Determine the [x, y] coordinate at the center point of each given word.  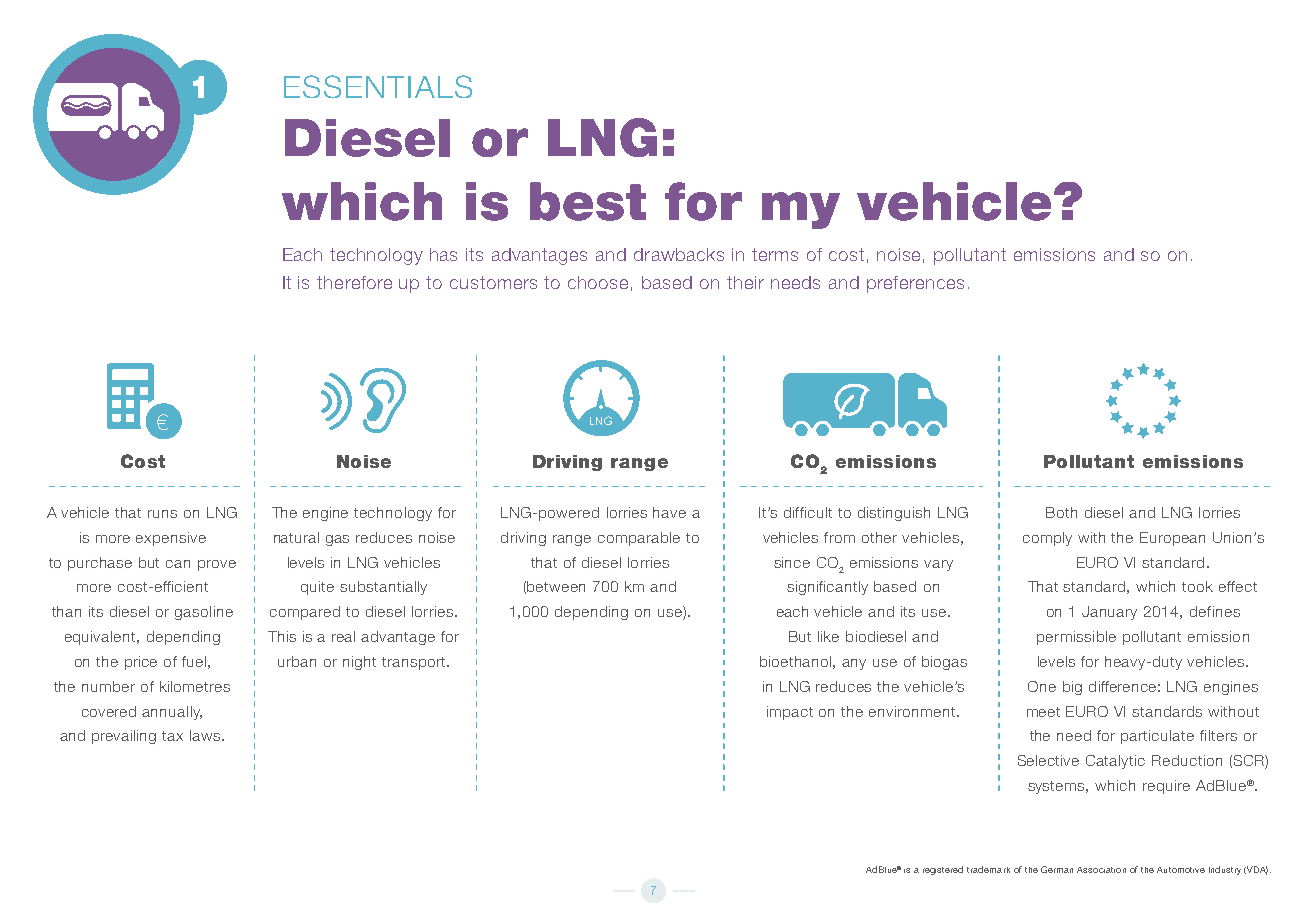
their [745, 282]
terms [775, 254]
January [1109, 613]
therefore [354, 282]
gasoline [204, 613]
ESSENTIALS [378, 86]
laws [206, 735]
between [556, 586]
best [588, 201]
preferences [915, 284]
